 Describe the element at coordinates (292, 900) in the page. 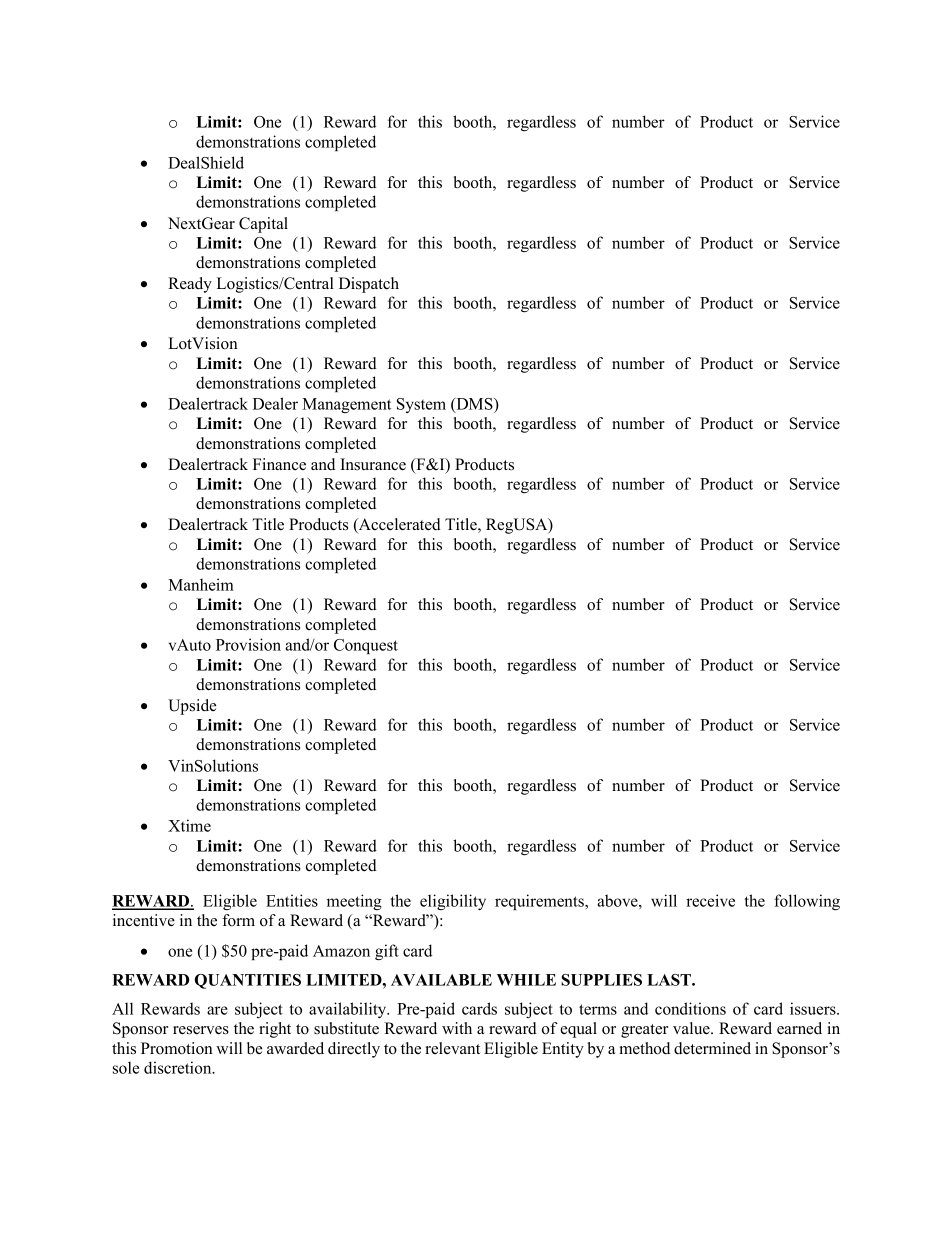

I see `Entities` at that location.
